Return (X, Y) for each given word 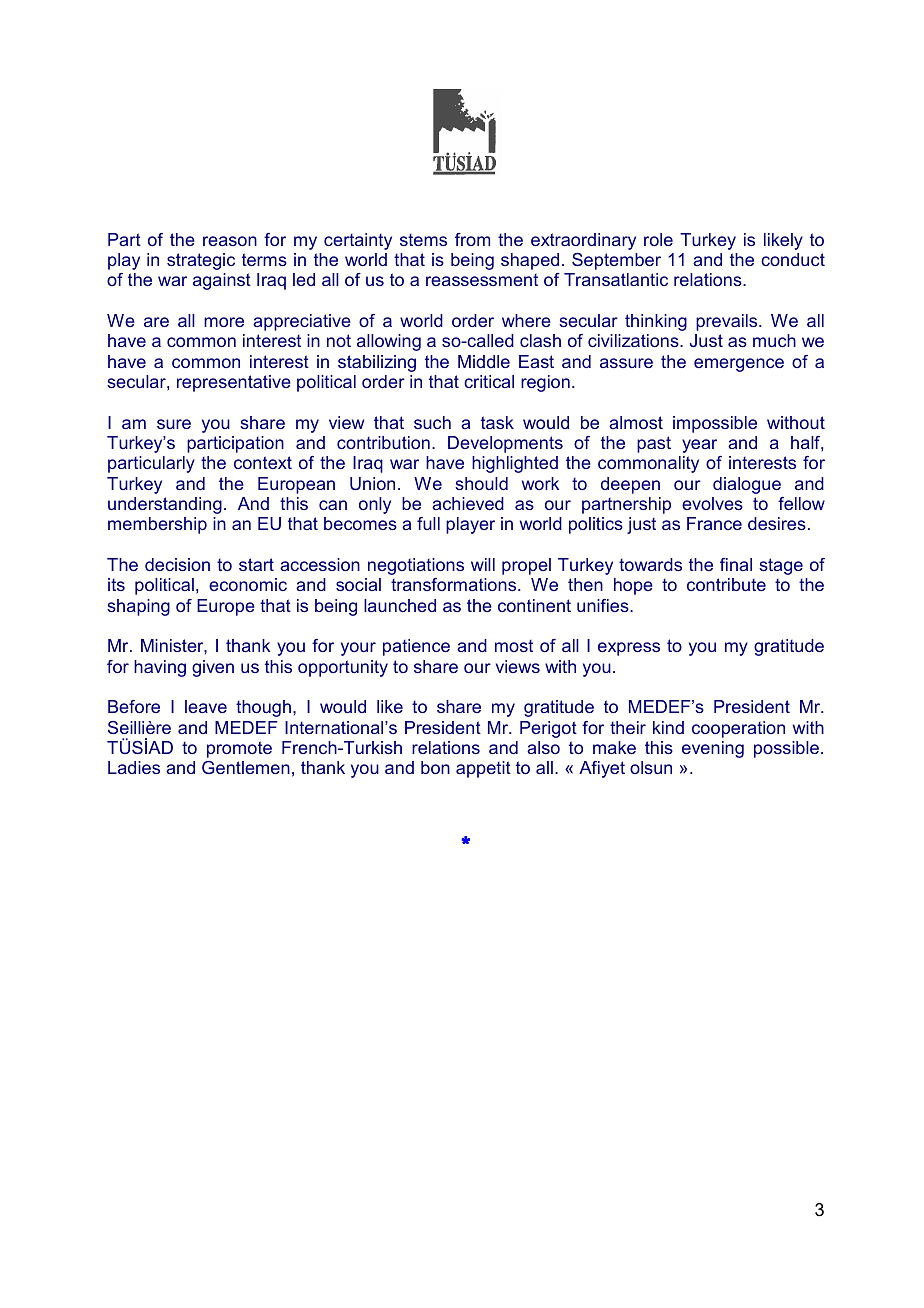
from (472, 239)
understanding (165, 505)
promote (239, 749)
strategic (201, 261)
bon (435, 767)
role (658, 239)
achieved (468, 503)
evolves (712, 503)
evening (713, 749)
